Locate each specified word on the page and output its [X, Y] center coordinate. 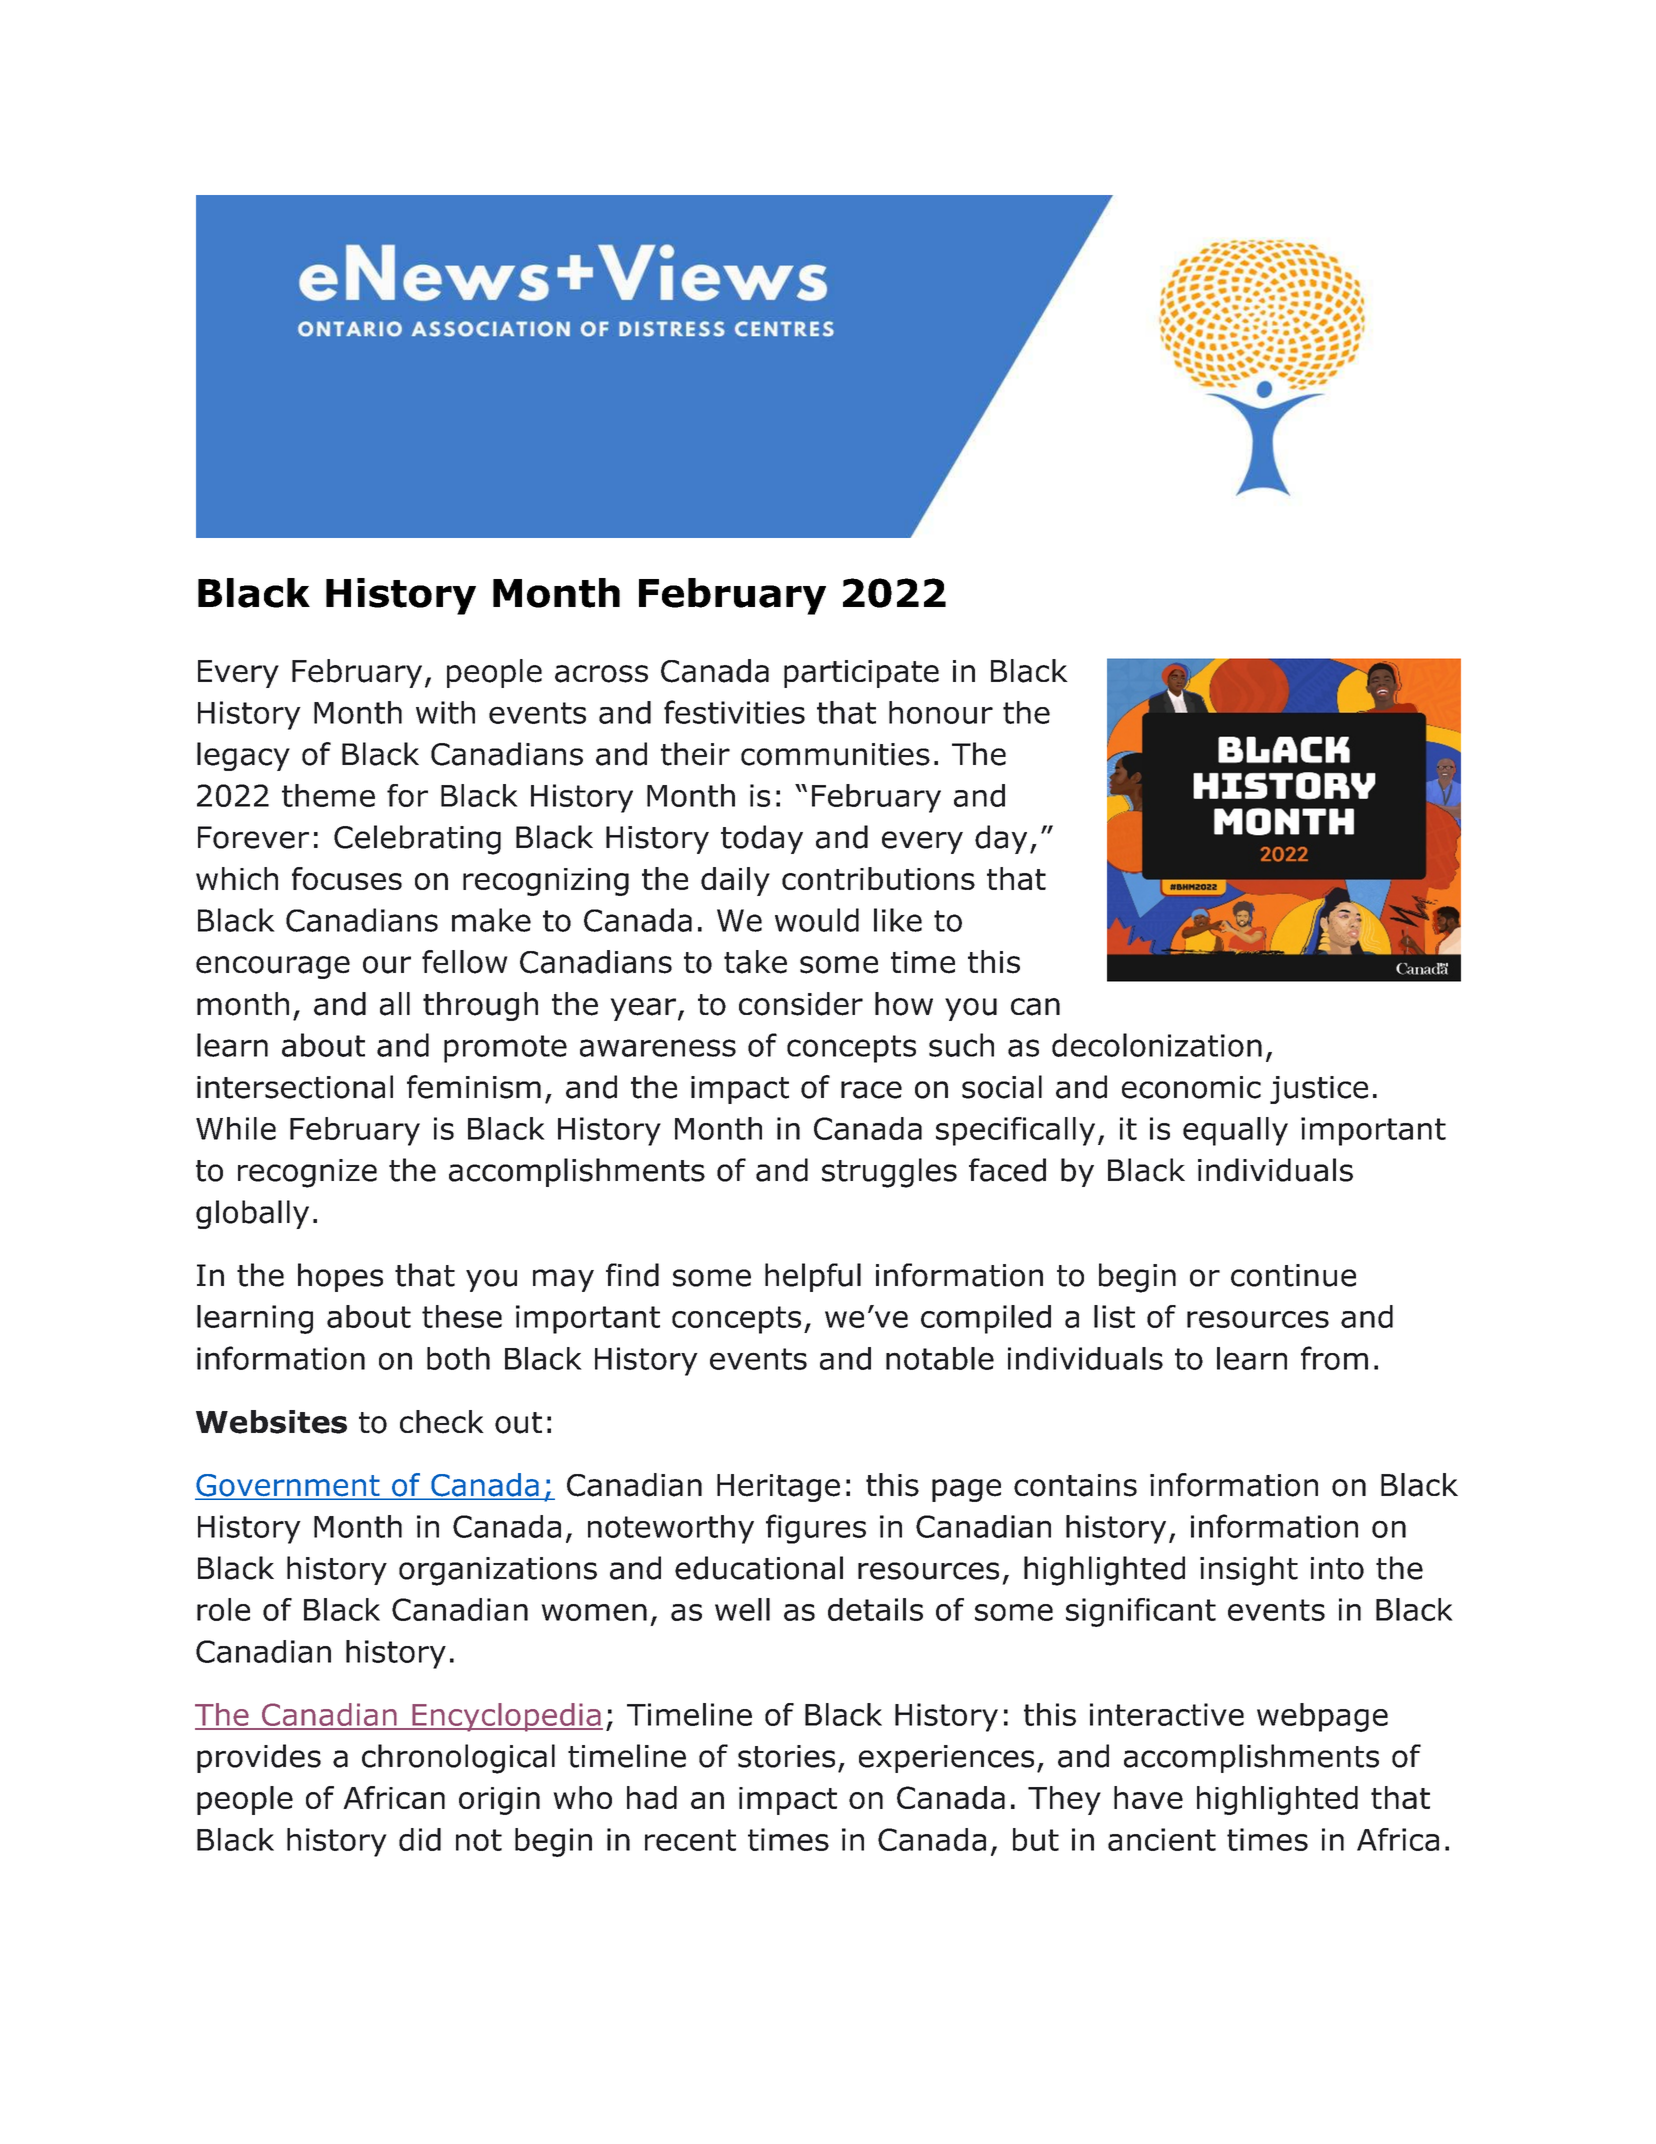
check [442, 1422]
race [871, 1090]
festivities [734, 712]
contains [1075, 1485]
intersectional [295, 1087]
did [420, 1839]
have [1148, 1797]
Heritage [778, 1488]
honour [941, 712]
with [445, 712]
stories [786, 1756]
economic [1191, 1087]
